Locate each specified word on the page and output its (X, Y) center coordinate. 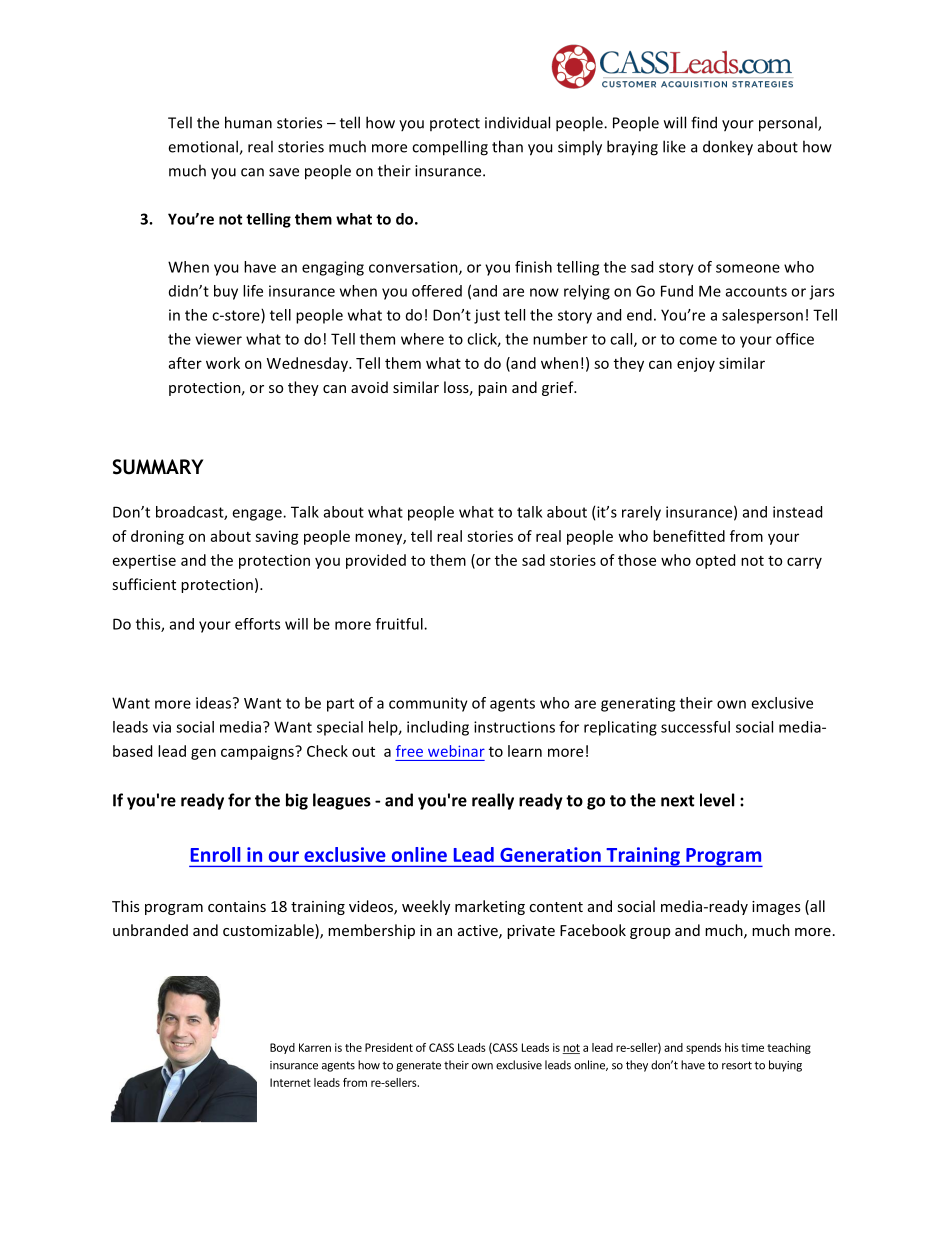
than (507, 146)
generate (418, 1067)
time (752, 1047)
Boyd (282, 1048)
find (704, 122)
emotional (204, 147)
